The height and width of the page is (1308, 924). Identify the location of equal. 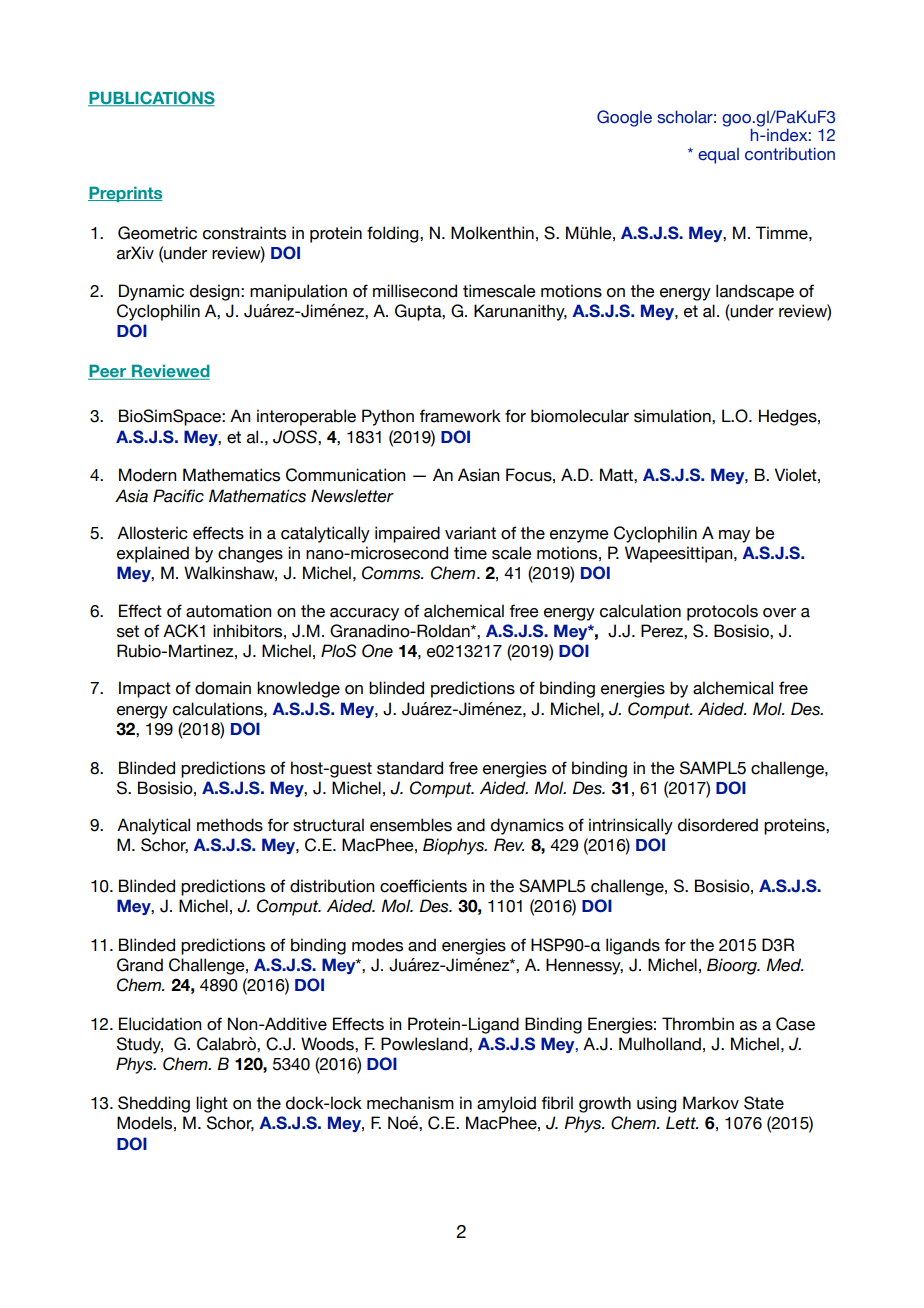
(718, 156).
